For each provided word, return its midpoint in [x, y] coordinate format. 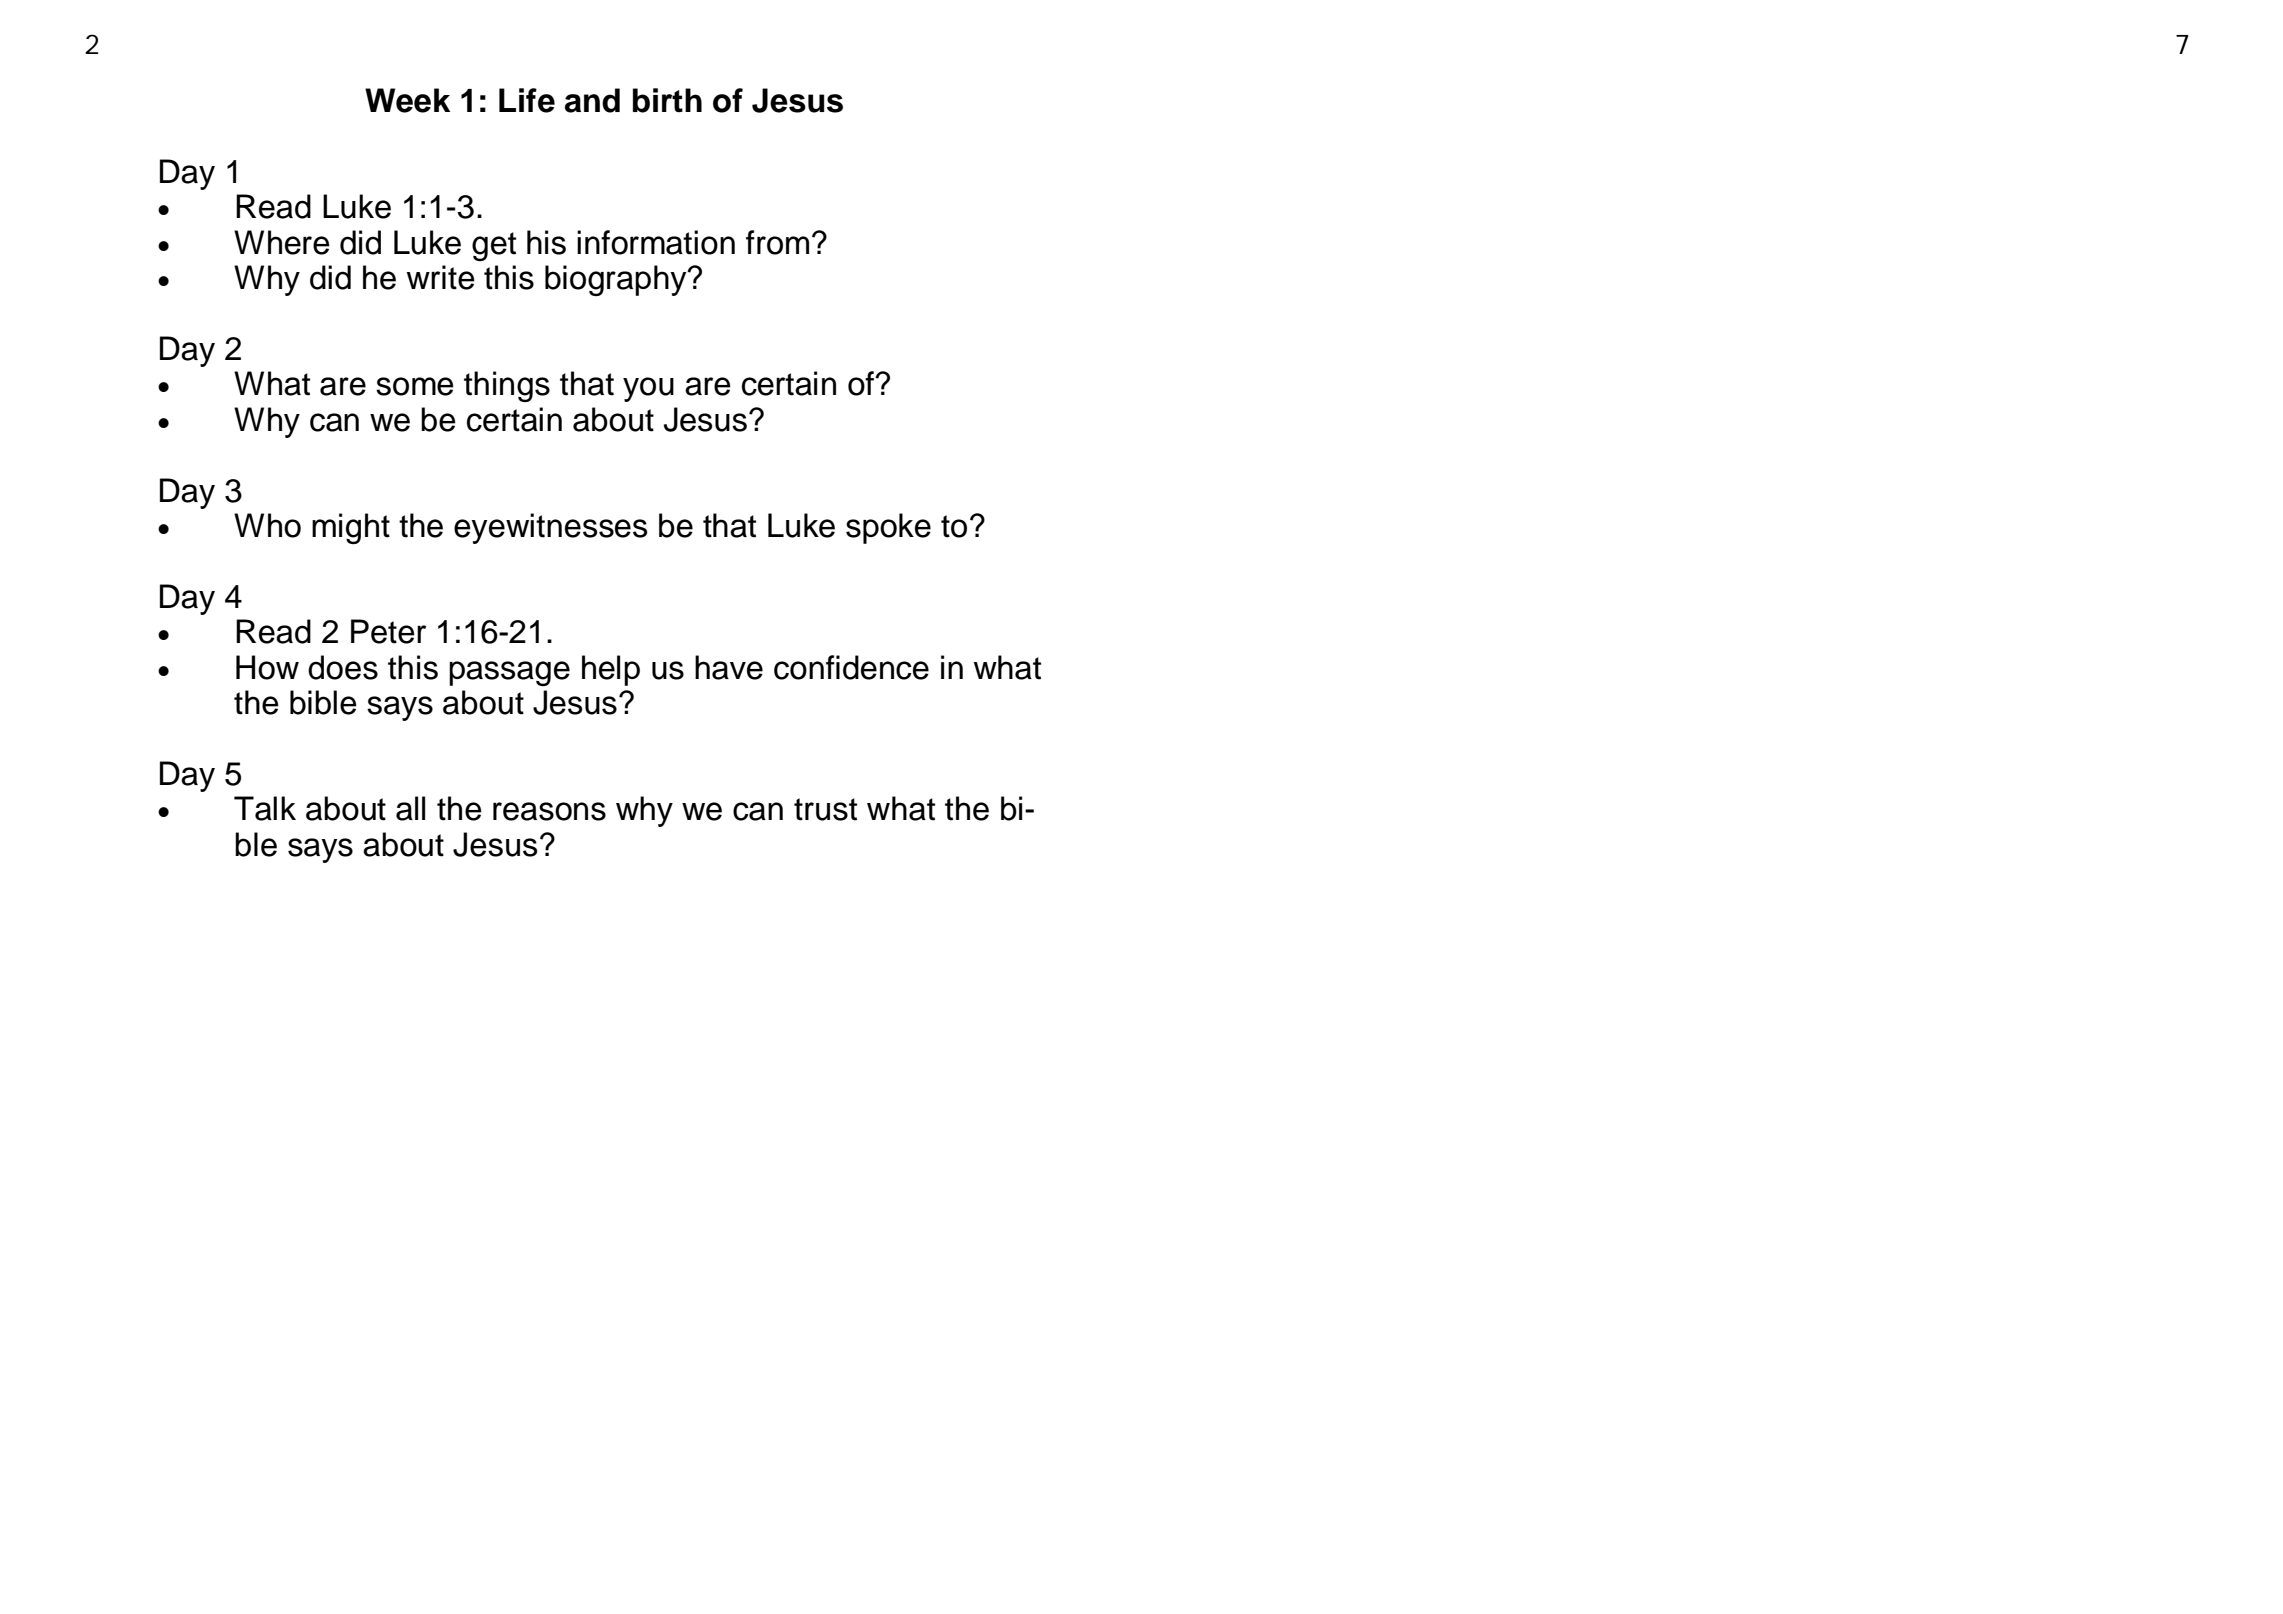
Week [407, 100]
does [343, 667]
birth [667, 100]
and [592, 100]
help [611, 670]
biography [617, 280]
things [507, 386]
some [415, 386]
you [648, 389]
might [351, 528]
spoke [888, 528]
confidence [851, 667]
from [777, 242]
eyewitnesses [550, 528]
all [410, 808]
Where [282, 242]
